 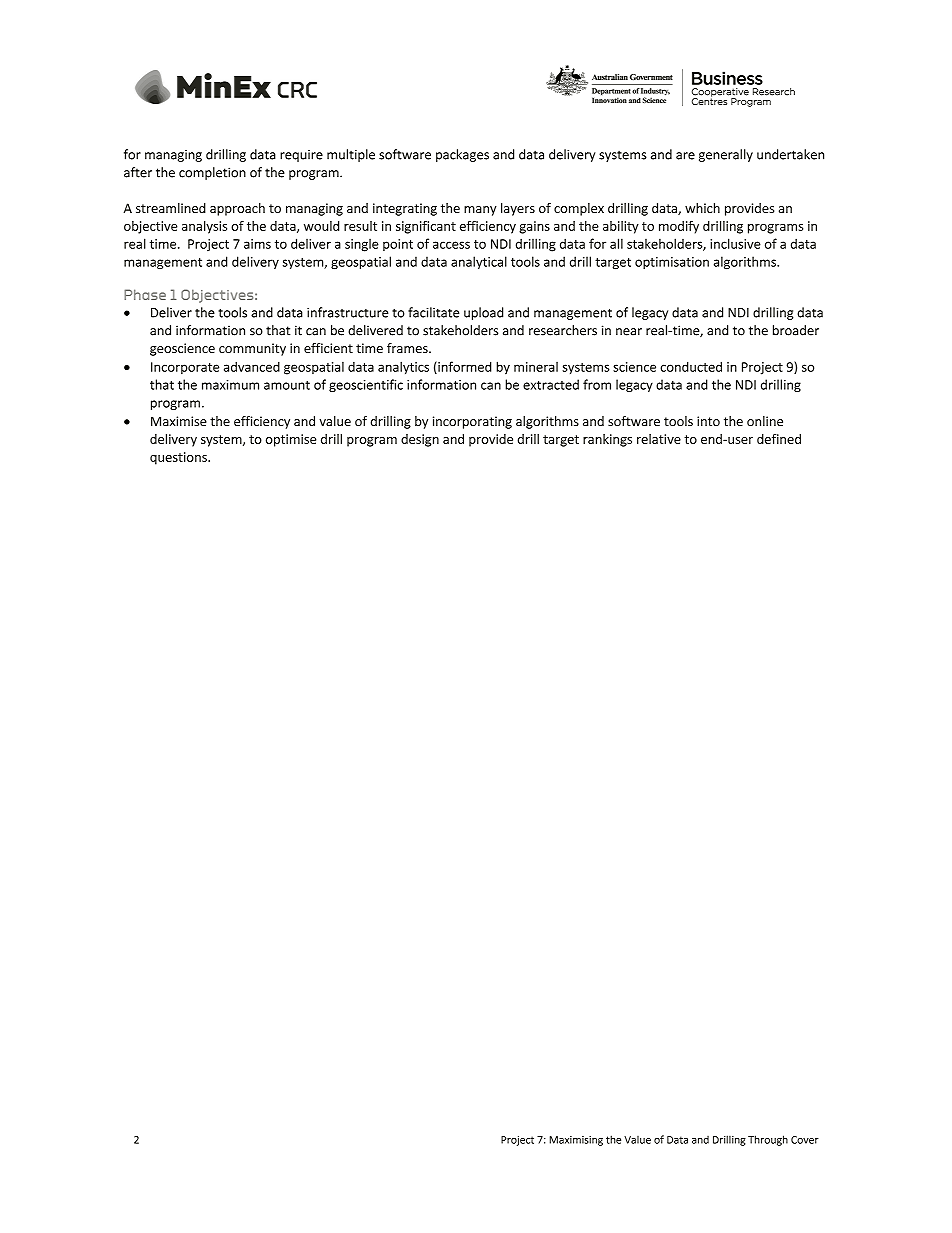 What do you see at coordinates (212, 173) in the image?
I see `completion` at bounding box center [212, 173].
